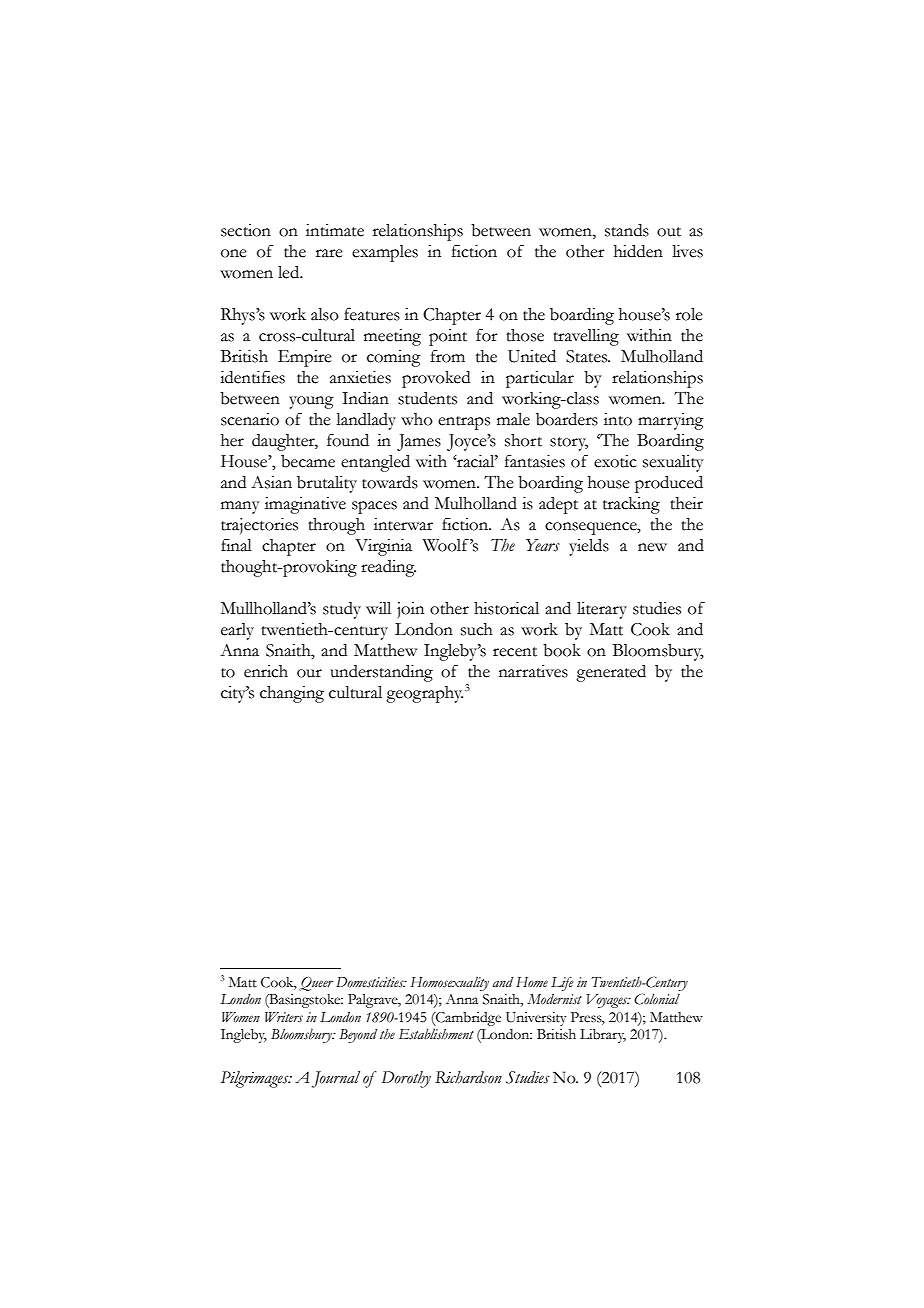  I want to click on Writers, so click(284, 1017).
